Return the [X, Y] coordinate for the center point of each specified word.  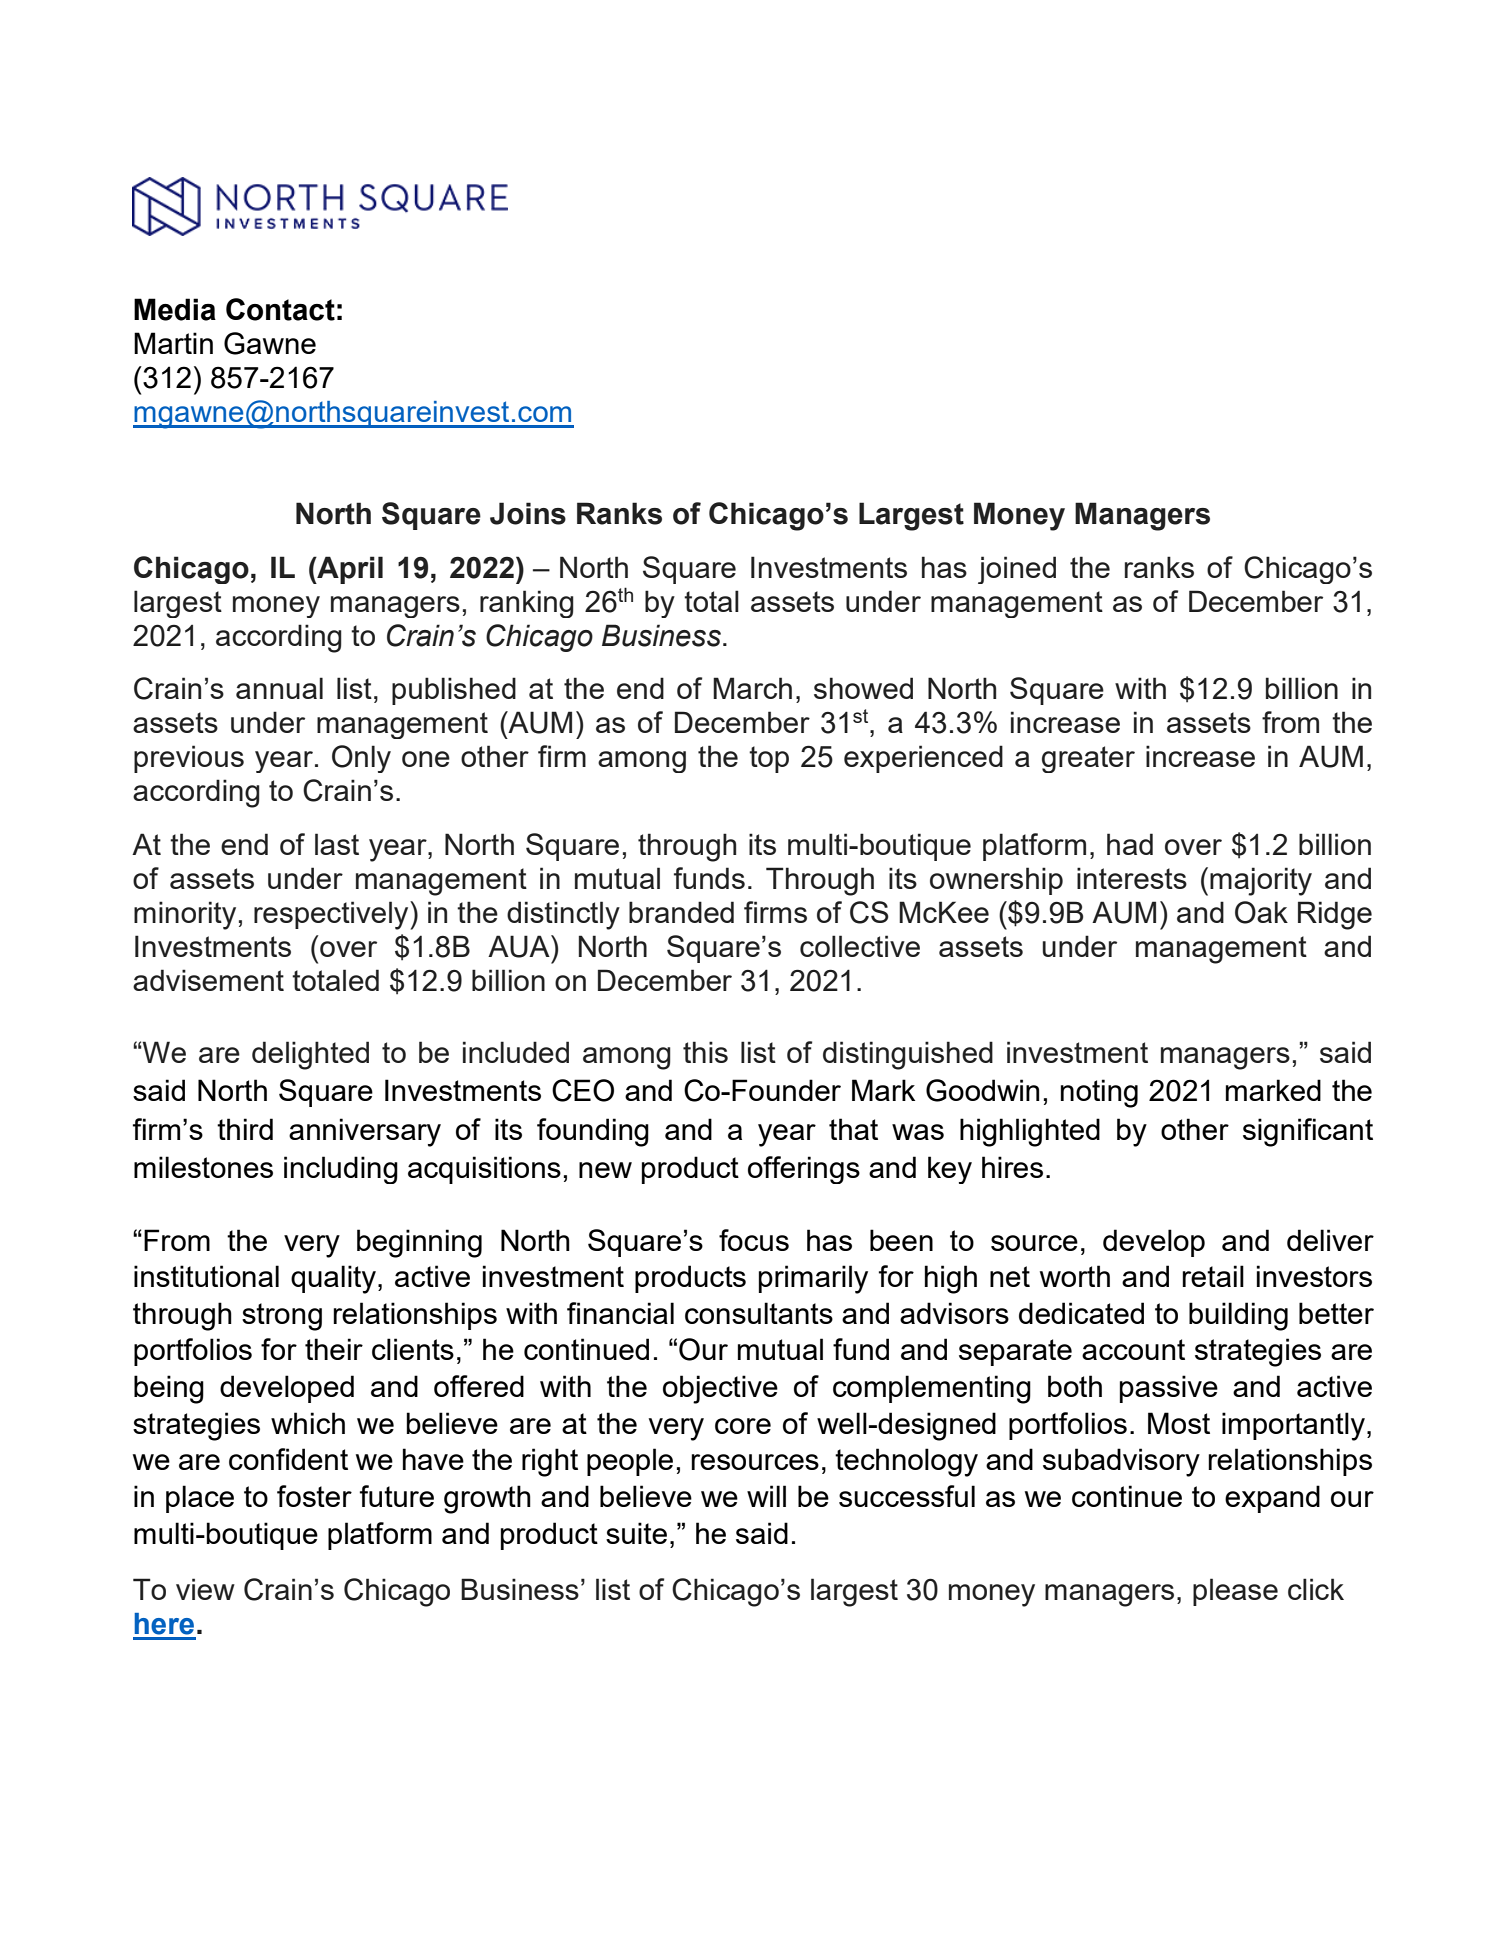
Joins [528, 513]
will [766, 1496]
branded [681, 912]
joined [1017, 570]
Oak [1261, 912]
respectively [332, 915]
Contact [280, 309]
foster [314, 1496]
